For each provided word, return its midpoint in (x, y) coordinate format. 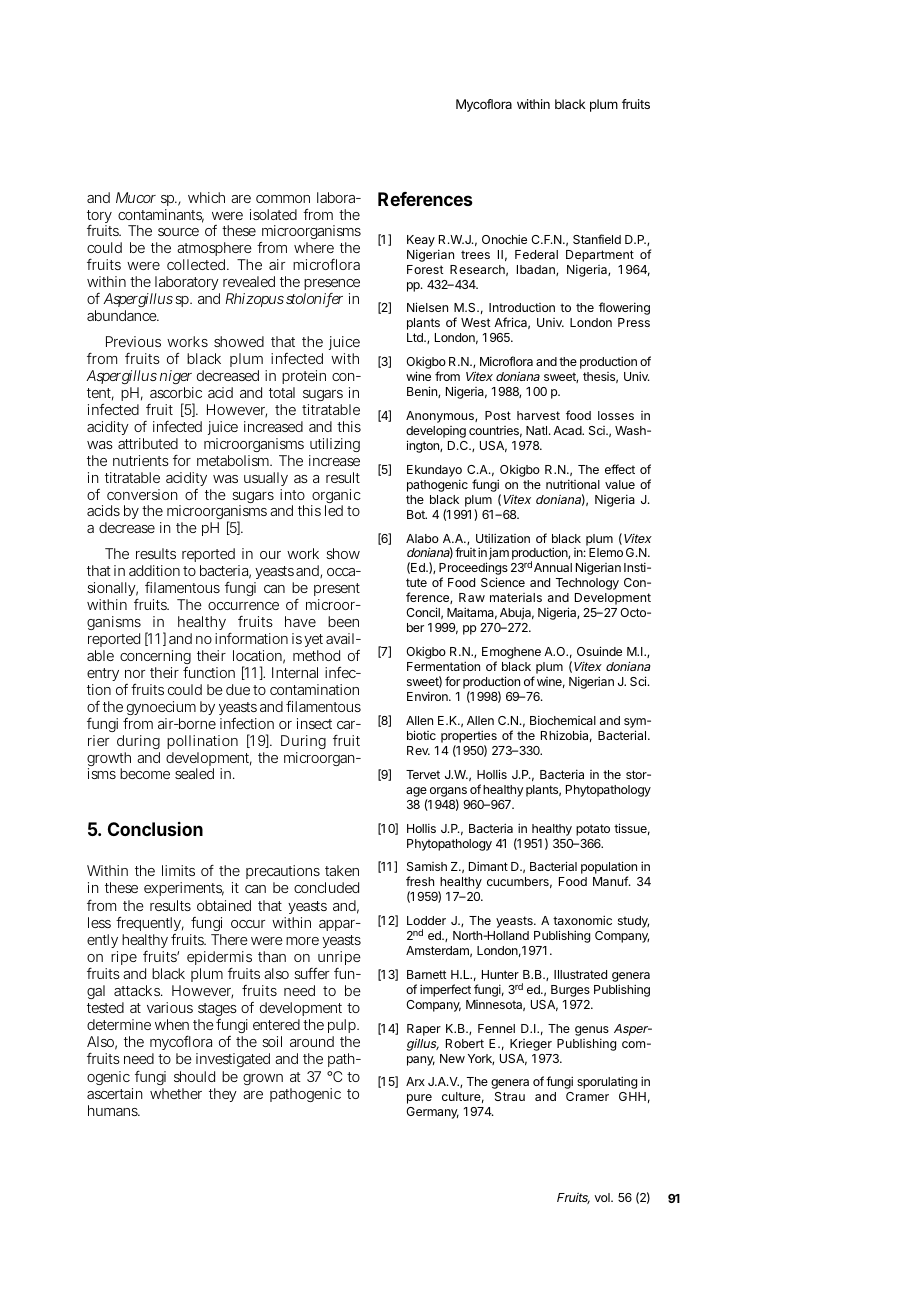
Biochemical (563, 720)
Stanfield (597, 239)
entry (103, 676)
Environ (428, 696)
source (178, 232)
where (314, 247)
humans (114, 1110)
